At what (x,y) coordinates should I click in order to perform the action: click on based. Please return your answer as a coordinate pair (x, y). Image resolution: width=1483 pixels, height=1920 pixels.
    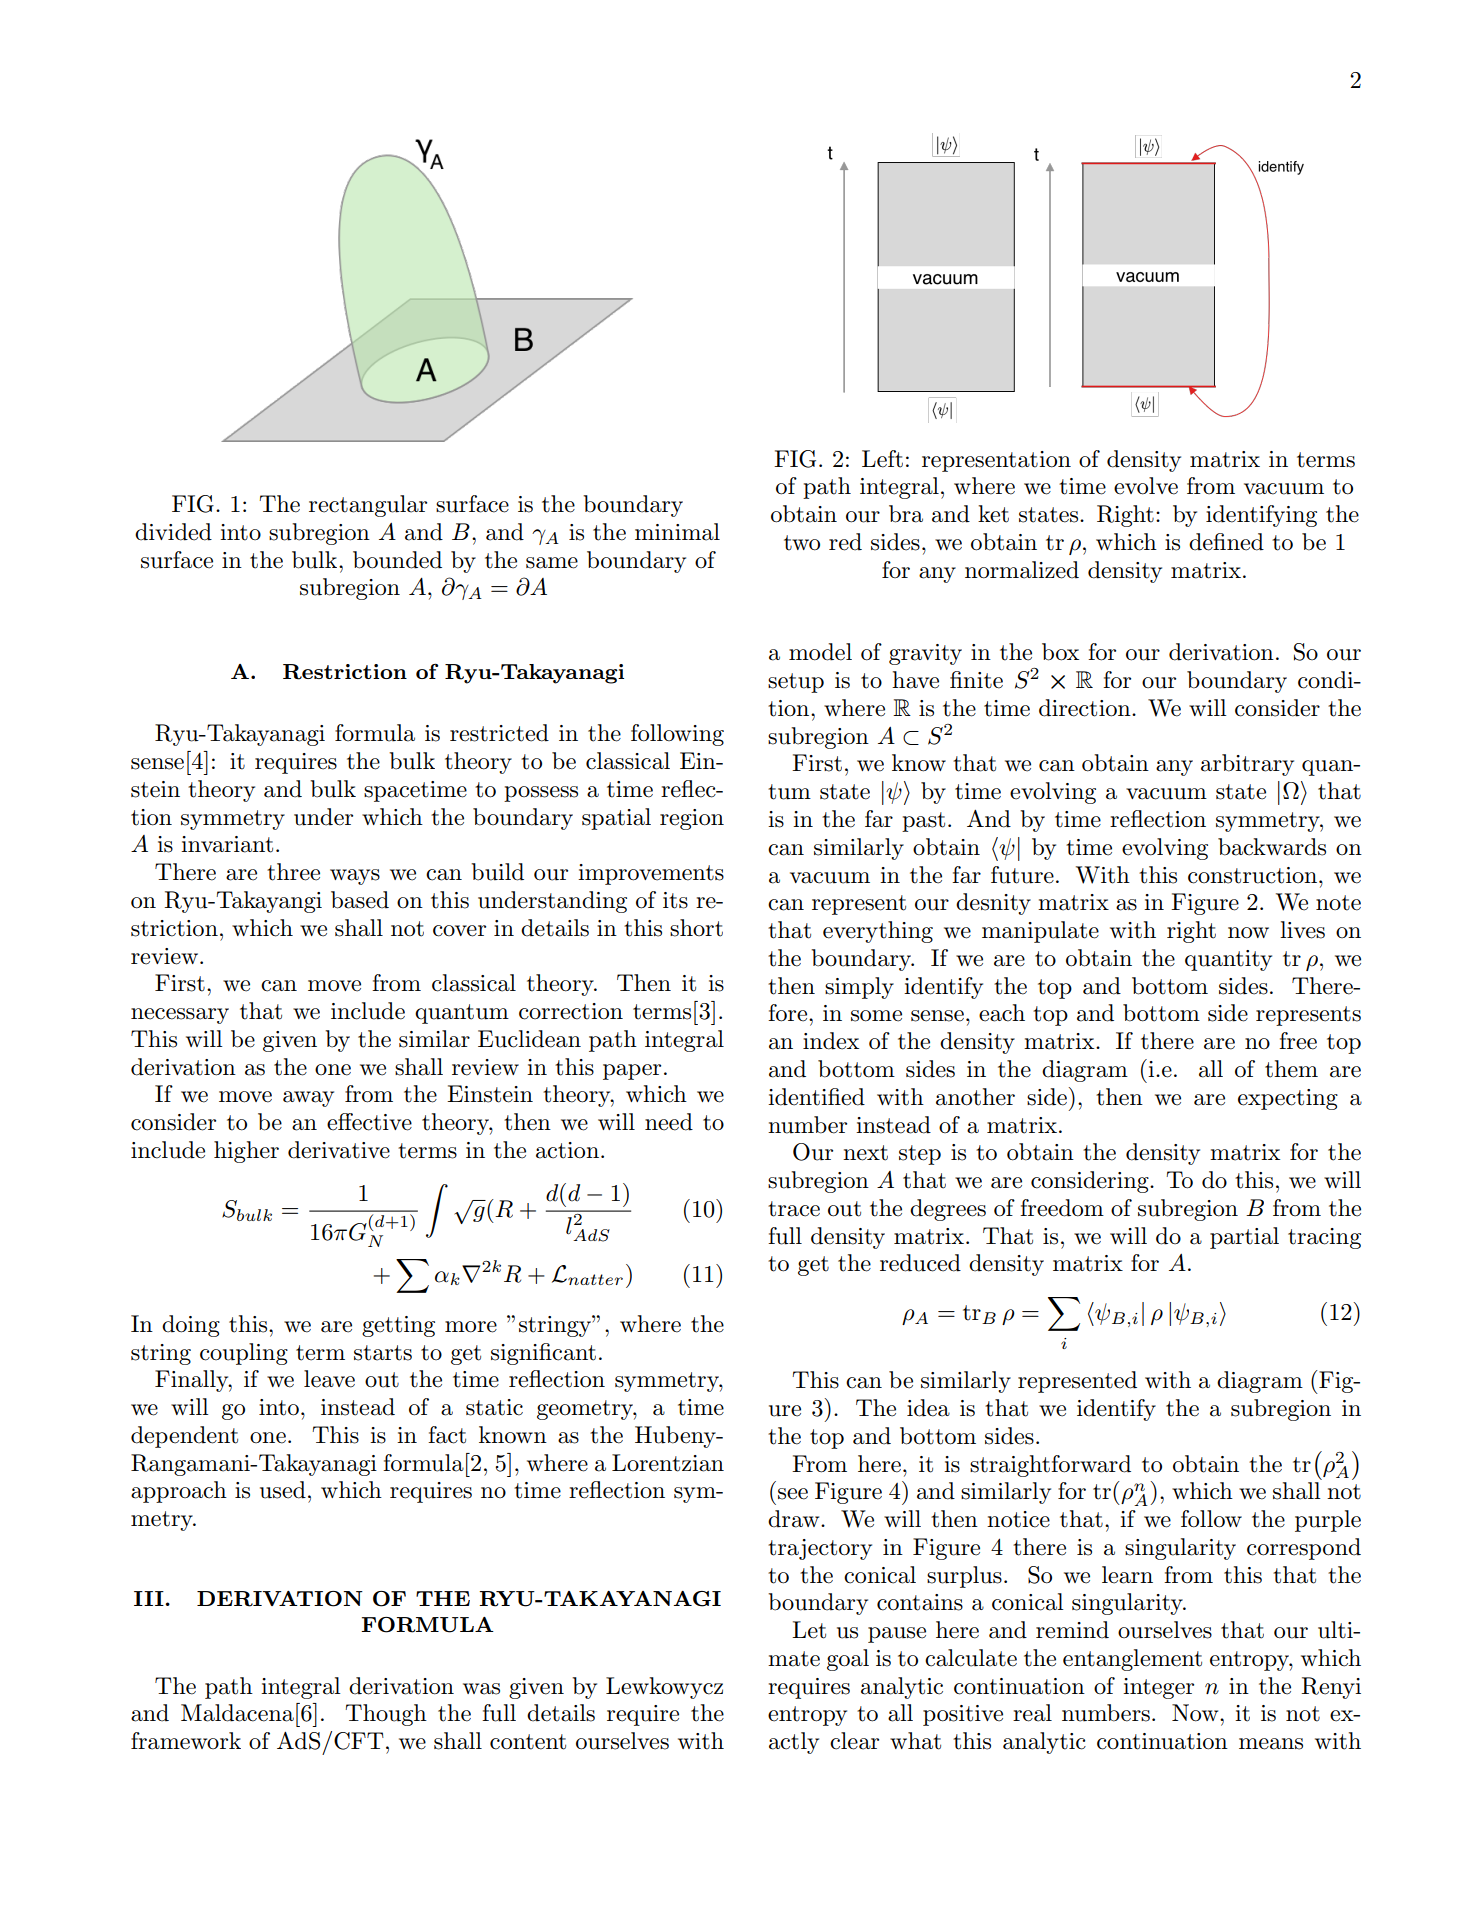
    Looking at the image, I should click on (360, 900).
